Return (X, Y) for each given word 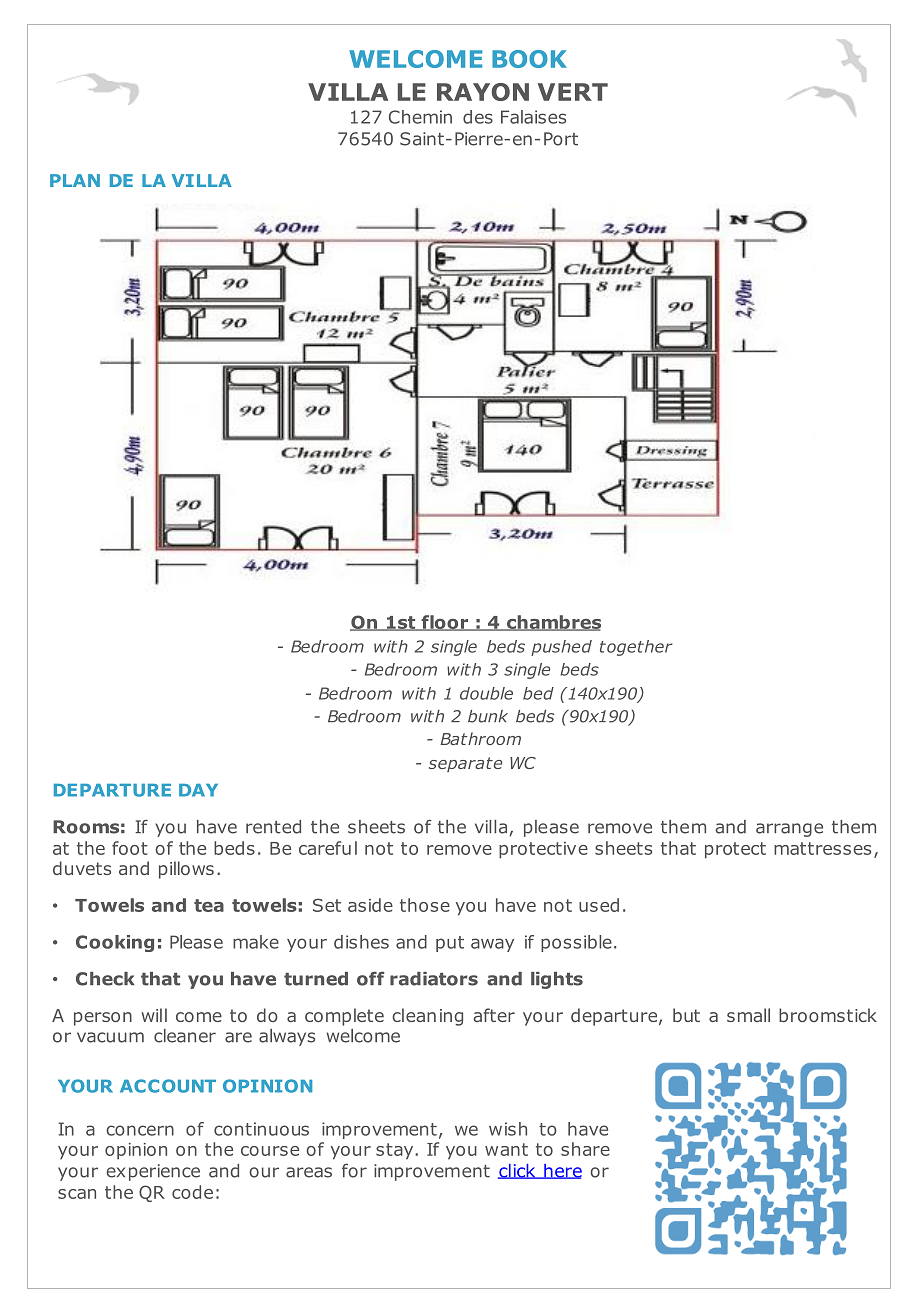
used (599, 905)
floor (444, 623)
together (636, 648)
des (478, 117)
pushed (561, 648)
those (425, 905)
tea (209, 905)
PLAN (75, 180)
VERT (573, 92)
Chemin (420, 117)
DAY (198, 790)
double (486, 693)
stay (396, 1151)
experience (153, 1172)
